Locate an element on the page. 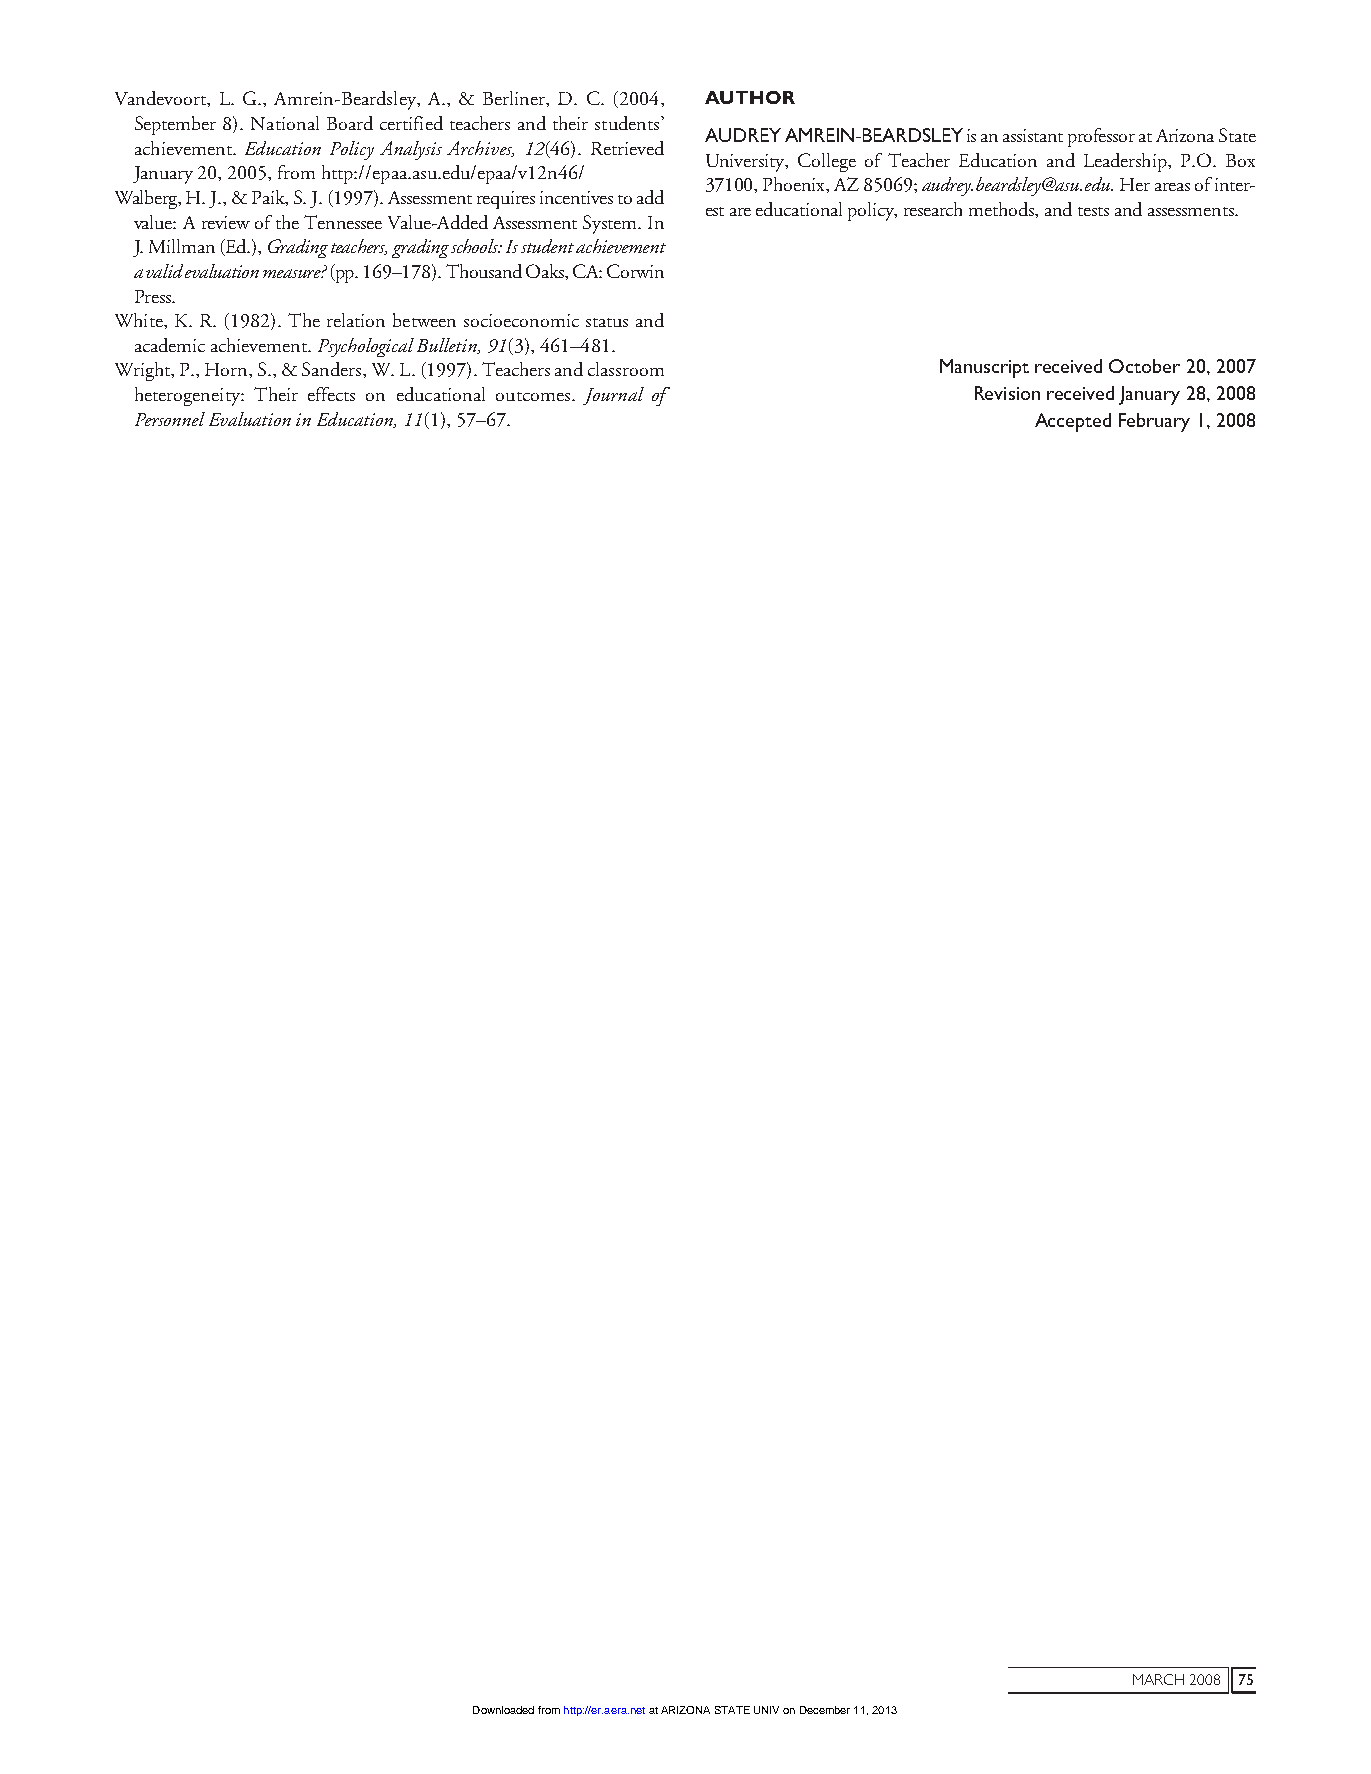  MARCH is located at coordinates (1158, 1679).
